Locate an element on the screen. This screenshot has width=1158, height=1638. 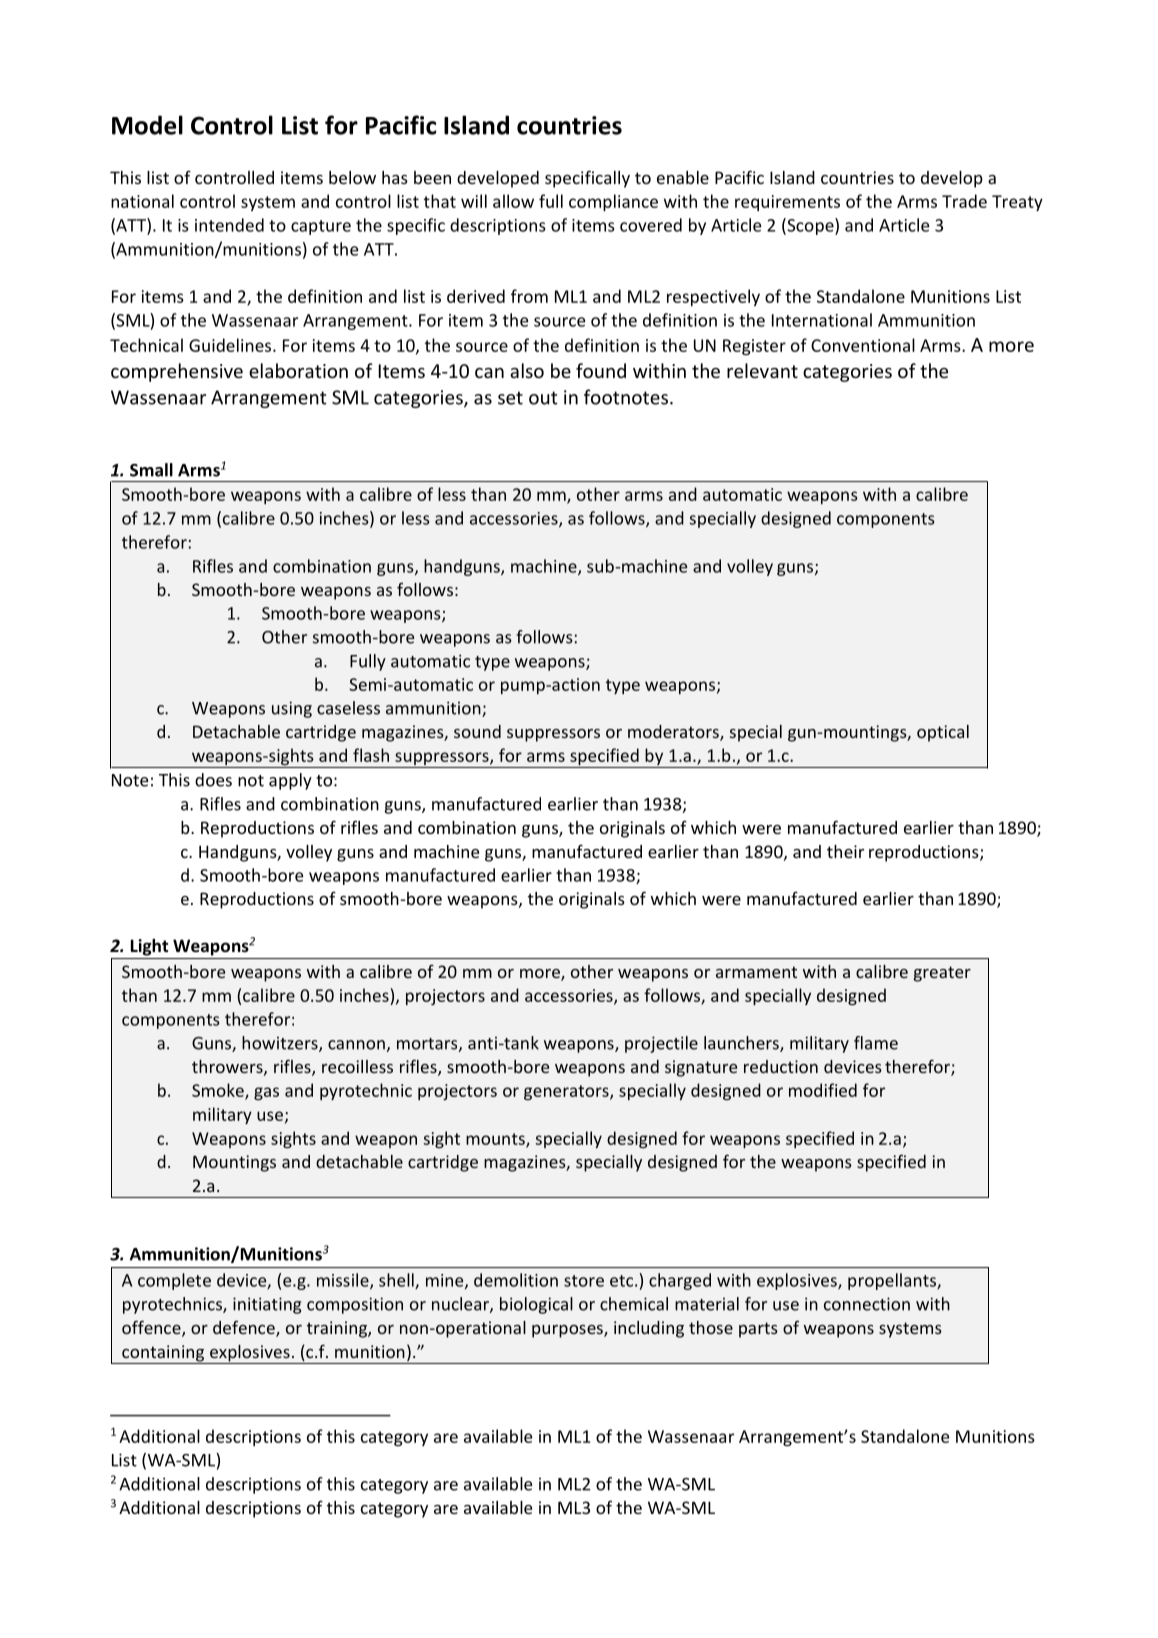
greater is located at coordinates (942, 974).
